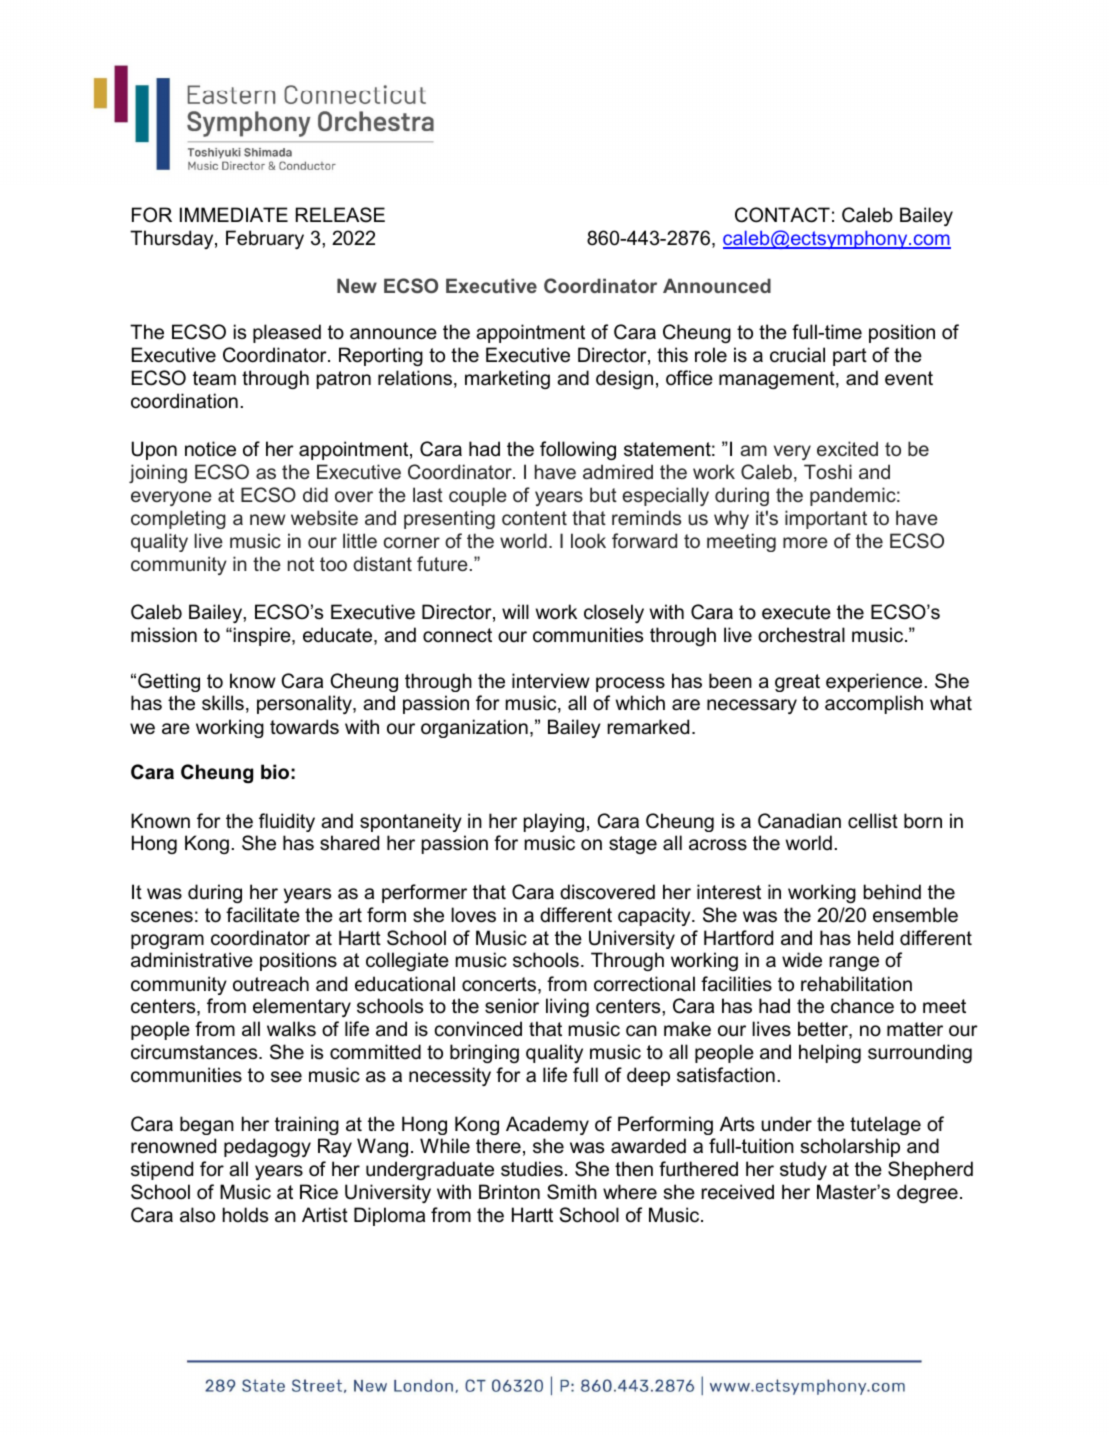 This image has height=1435, width=1109. I want to click on holds, so click(245, 1215).
